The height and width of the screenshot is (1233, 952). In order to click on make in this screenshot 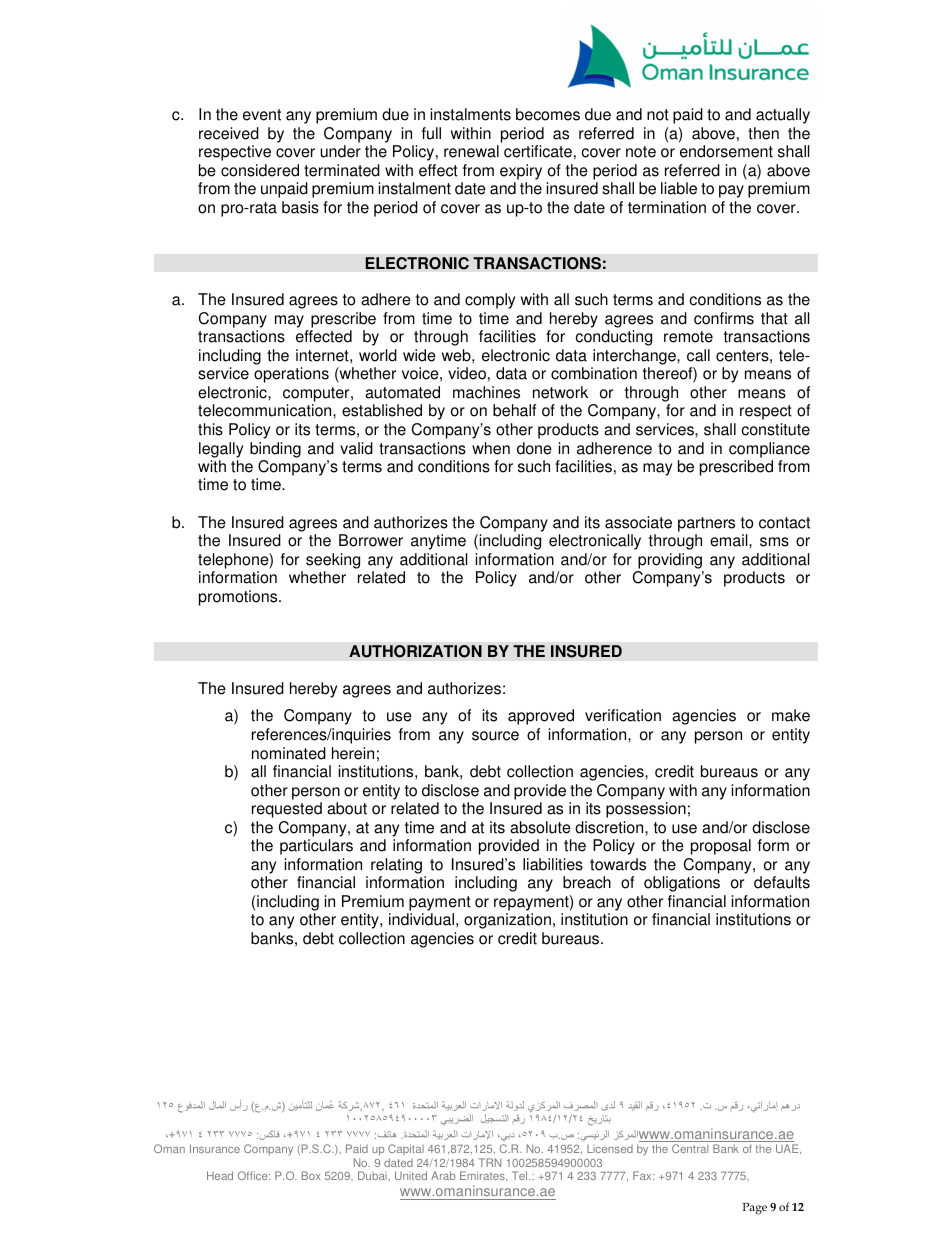, I will do `click(791, 715)`.
